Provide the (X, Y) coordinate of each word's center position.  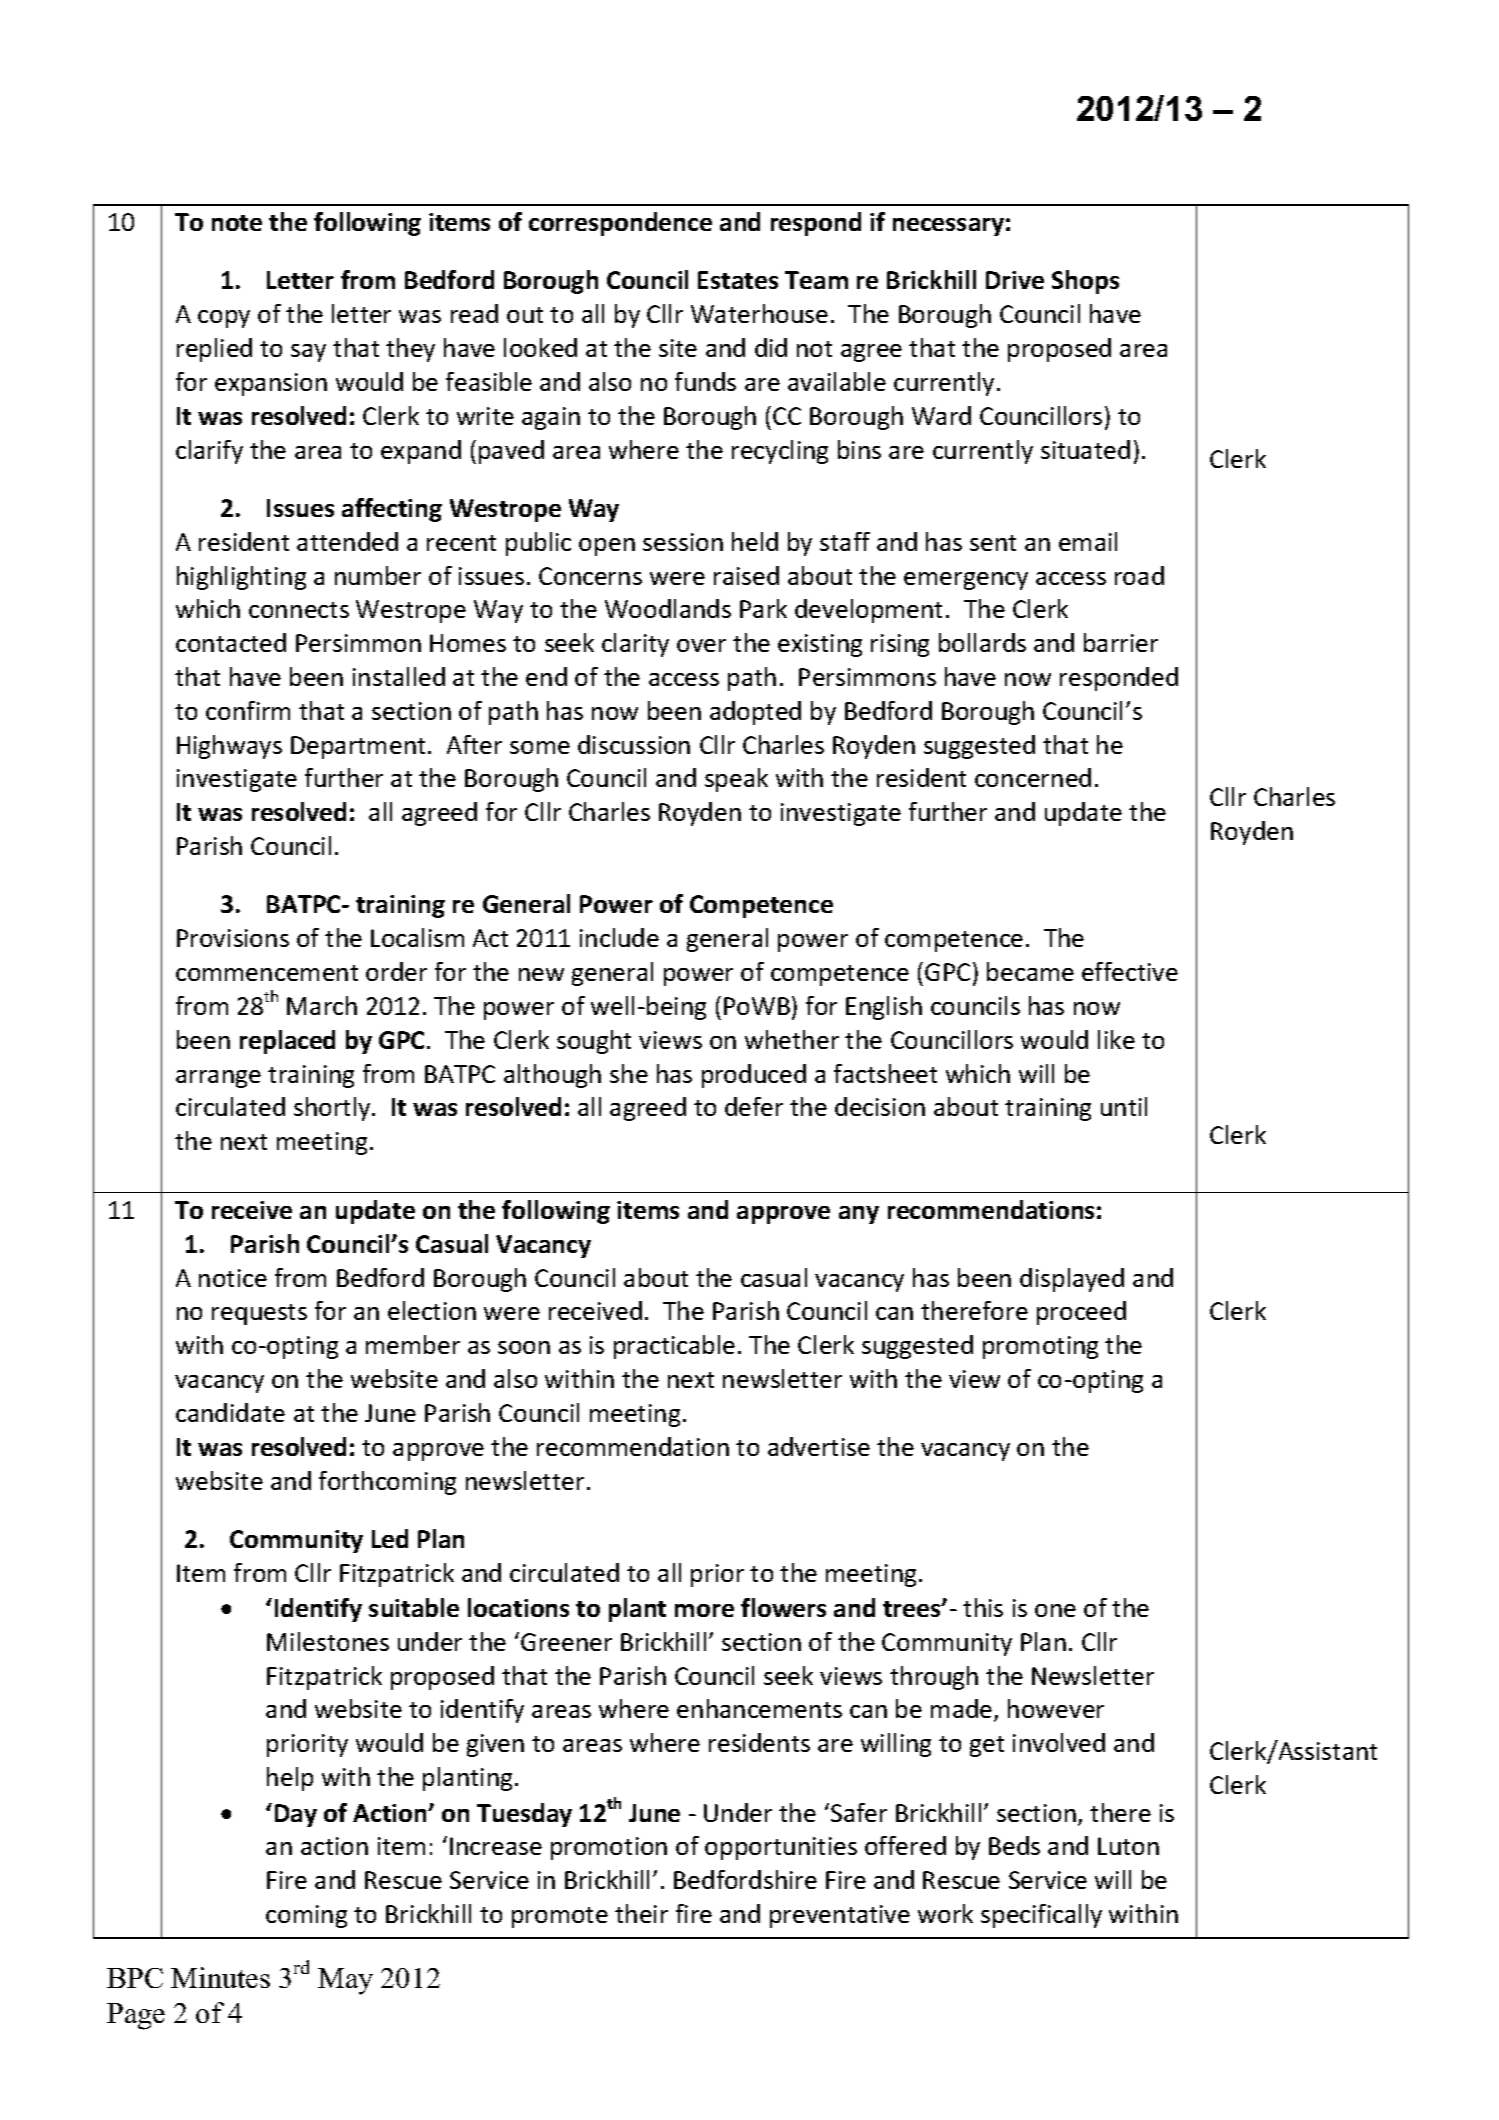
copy (224, 319)
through (934, 1678)
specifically (1041, 1916)
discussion (634, 744)
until (1124, 1106)
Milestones (328, 1641)
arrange (218, 1079)
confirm (248, 710)
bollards (982, 642)
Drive (1015, 280)
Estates (738, 280)
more (704, 1610)
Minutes (220, 1977)
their (641, 1913)
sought (594, 1042)
